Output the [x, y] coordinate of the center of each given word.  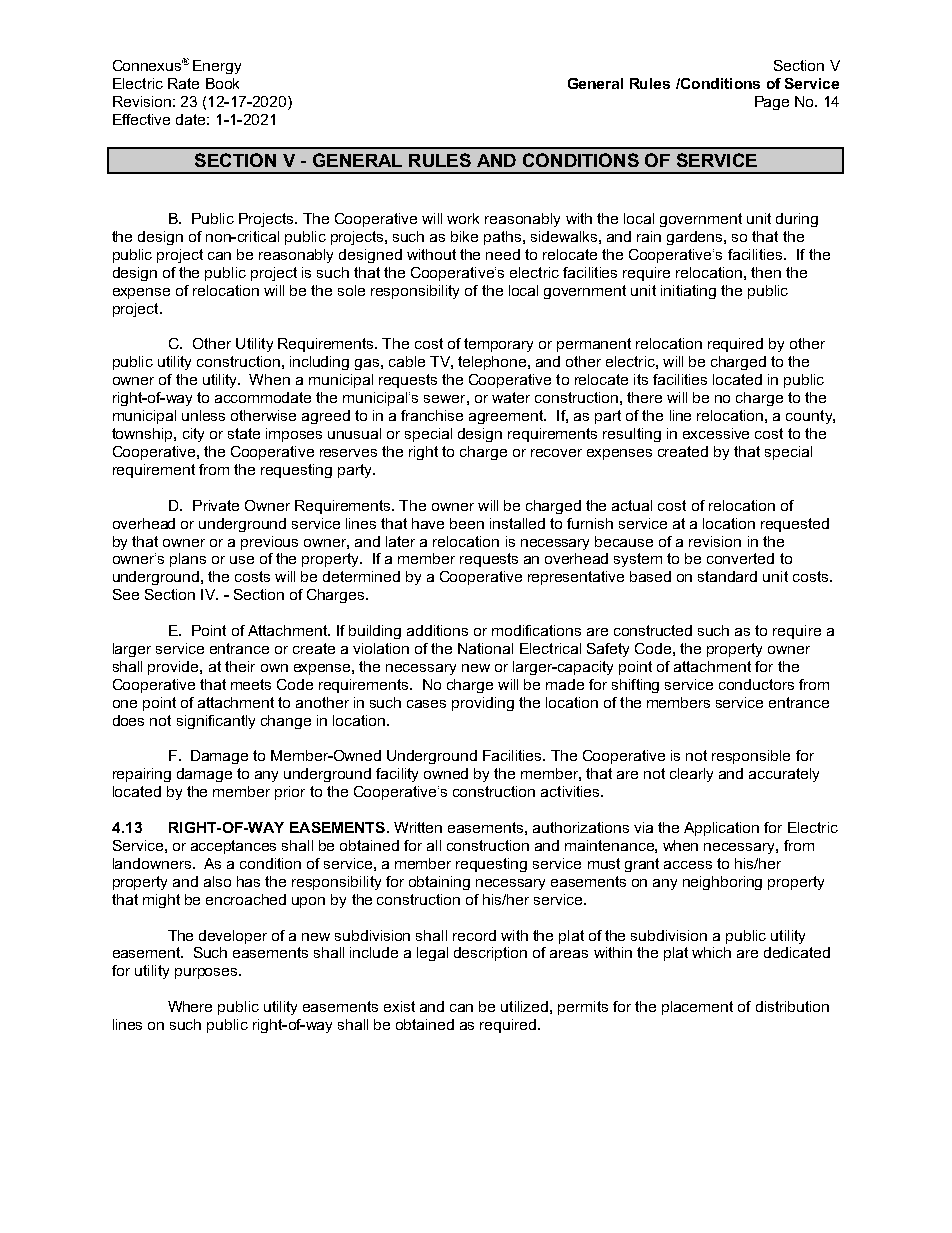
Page [772, 103]
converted [740, 558]
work [463, 218]
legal [432, 954]
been [467, 523]
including [319, 363]
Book [222, 83]
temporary [498, 345]
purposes [207, 973]
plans [188, 560]
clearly [691, 775]
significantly [216, 722]
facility [397, 775]
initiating [688, 292]
